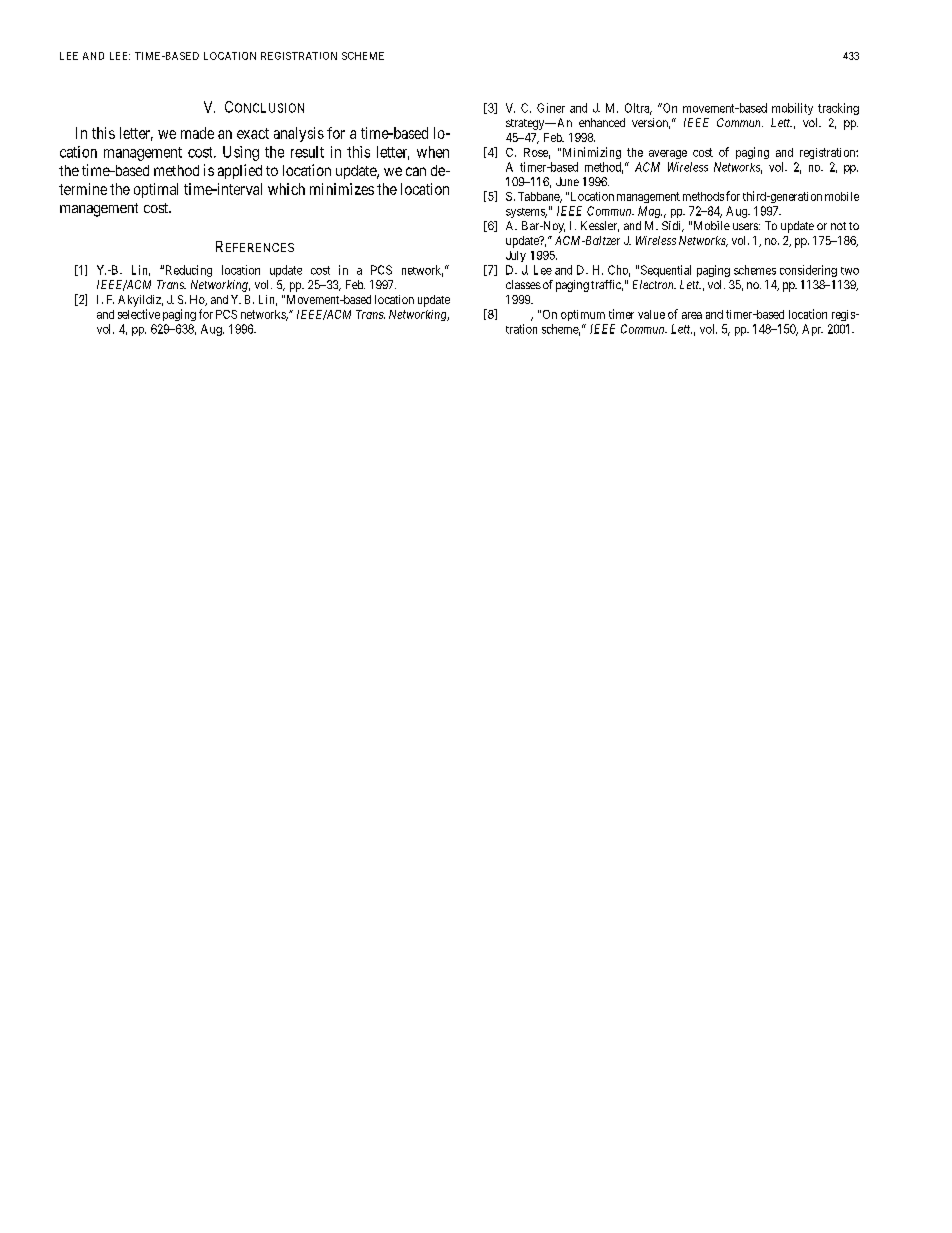 This screenshot has width=952, height=1233. I want to click on which, so click(286, 189).
